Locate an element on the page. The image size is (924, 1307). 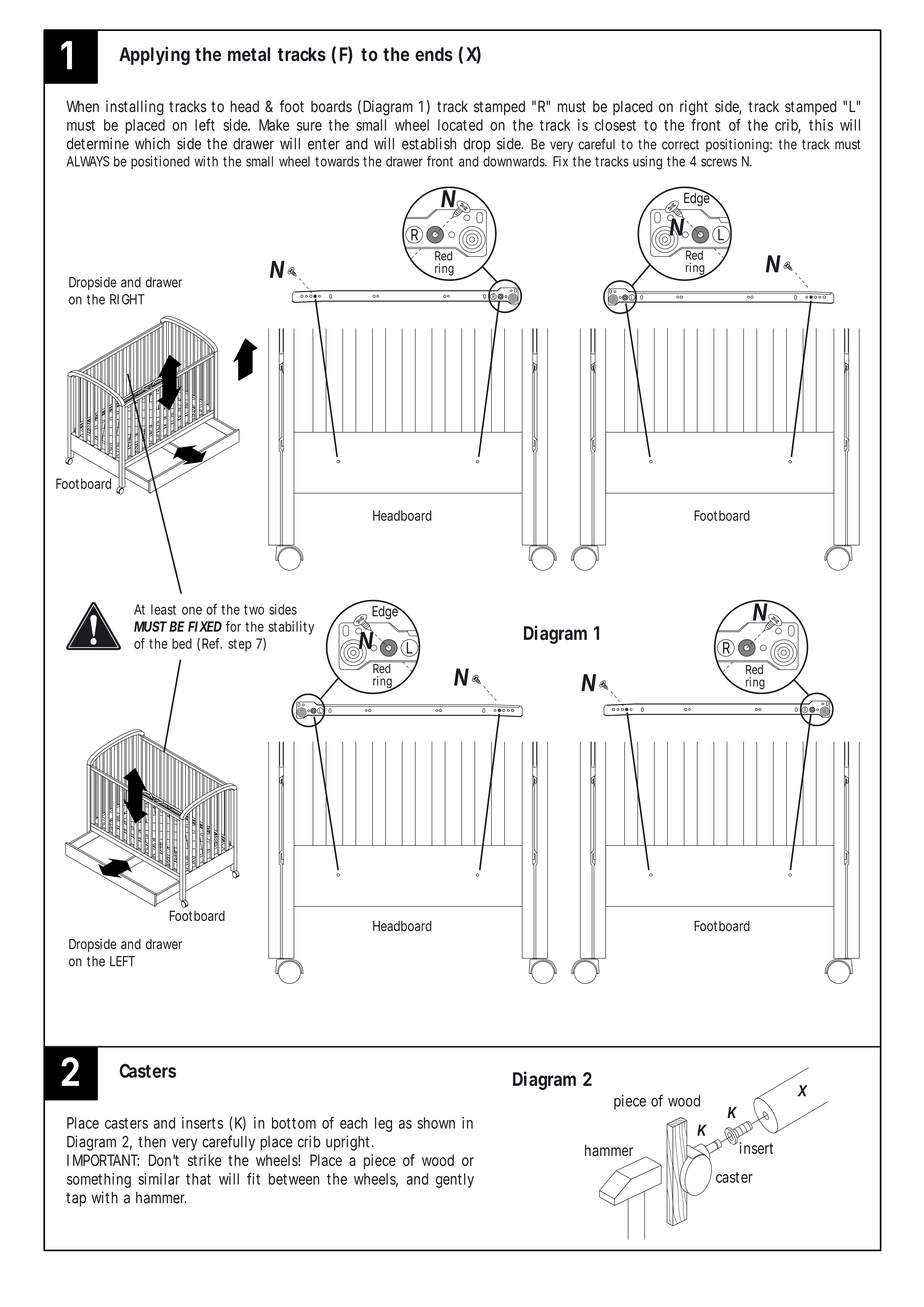
correct is located at coordinates (680, 145).
